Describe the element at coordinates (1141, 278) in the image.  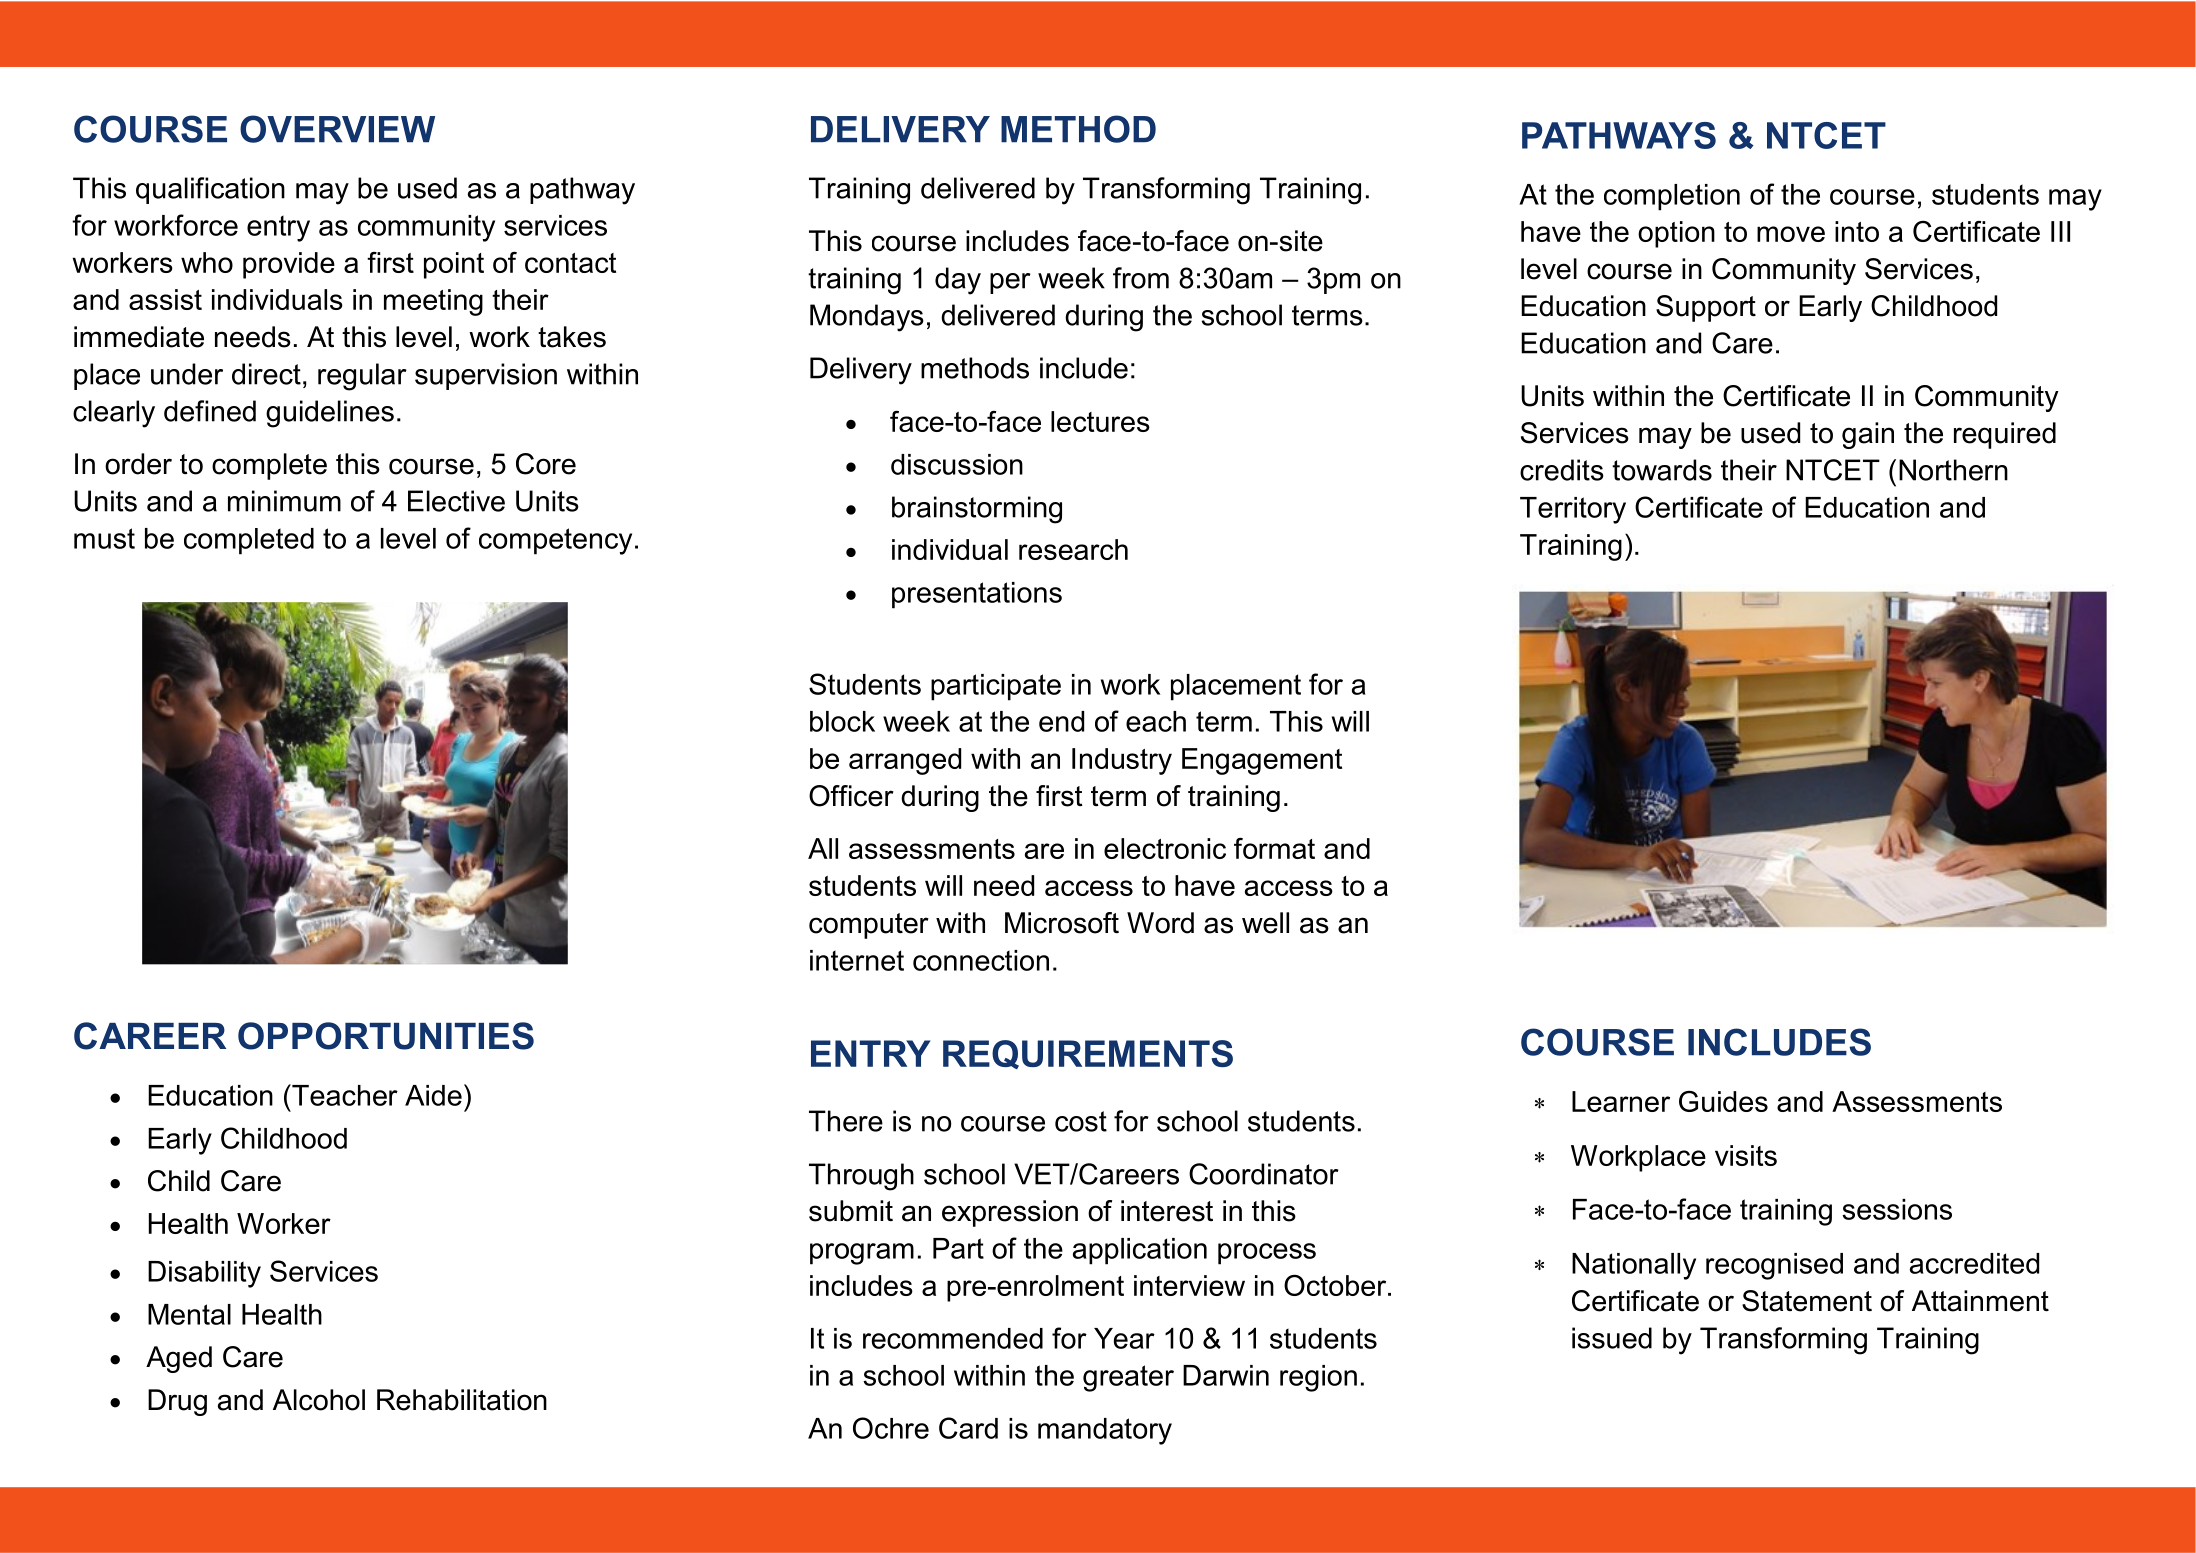
I see `from` at that location.
